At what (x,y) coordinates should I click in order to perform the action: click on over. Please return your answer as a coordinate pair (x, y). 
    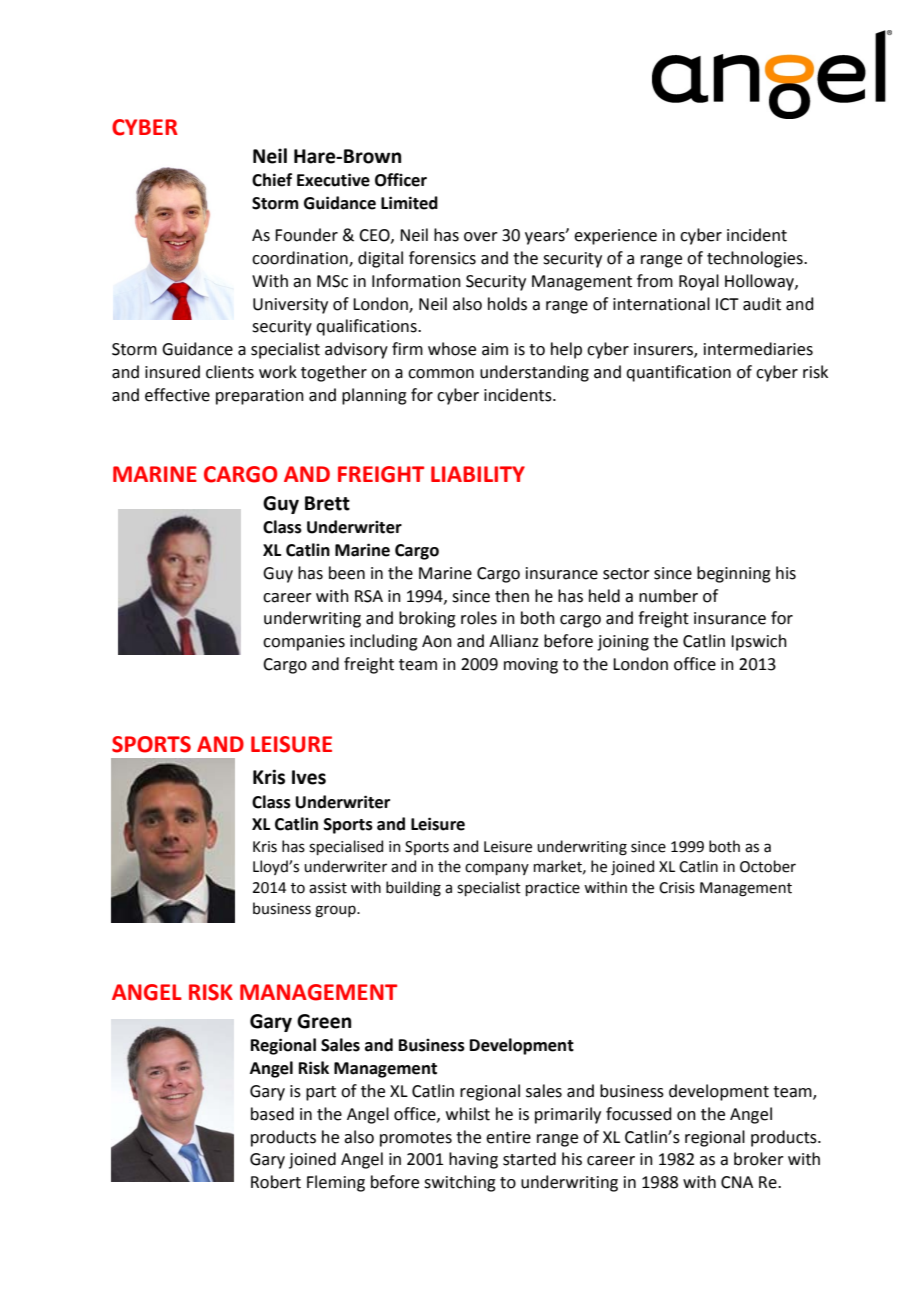
    Looking at the image, I should click on (481, 237).
